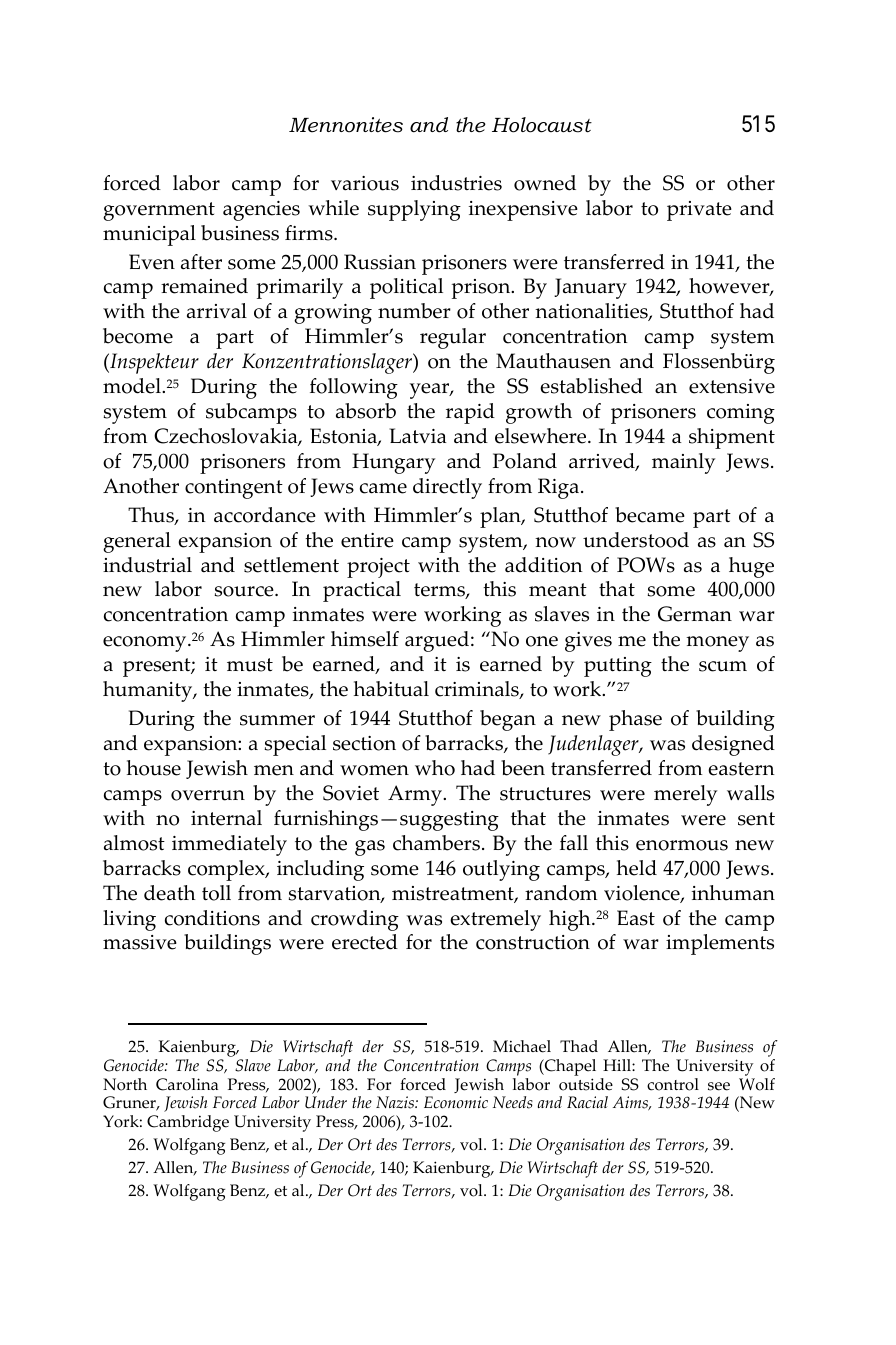 This image has width=896, height=1345. I want to click on Economic, so click(456, 1102).
